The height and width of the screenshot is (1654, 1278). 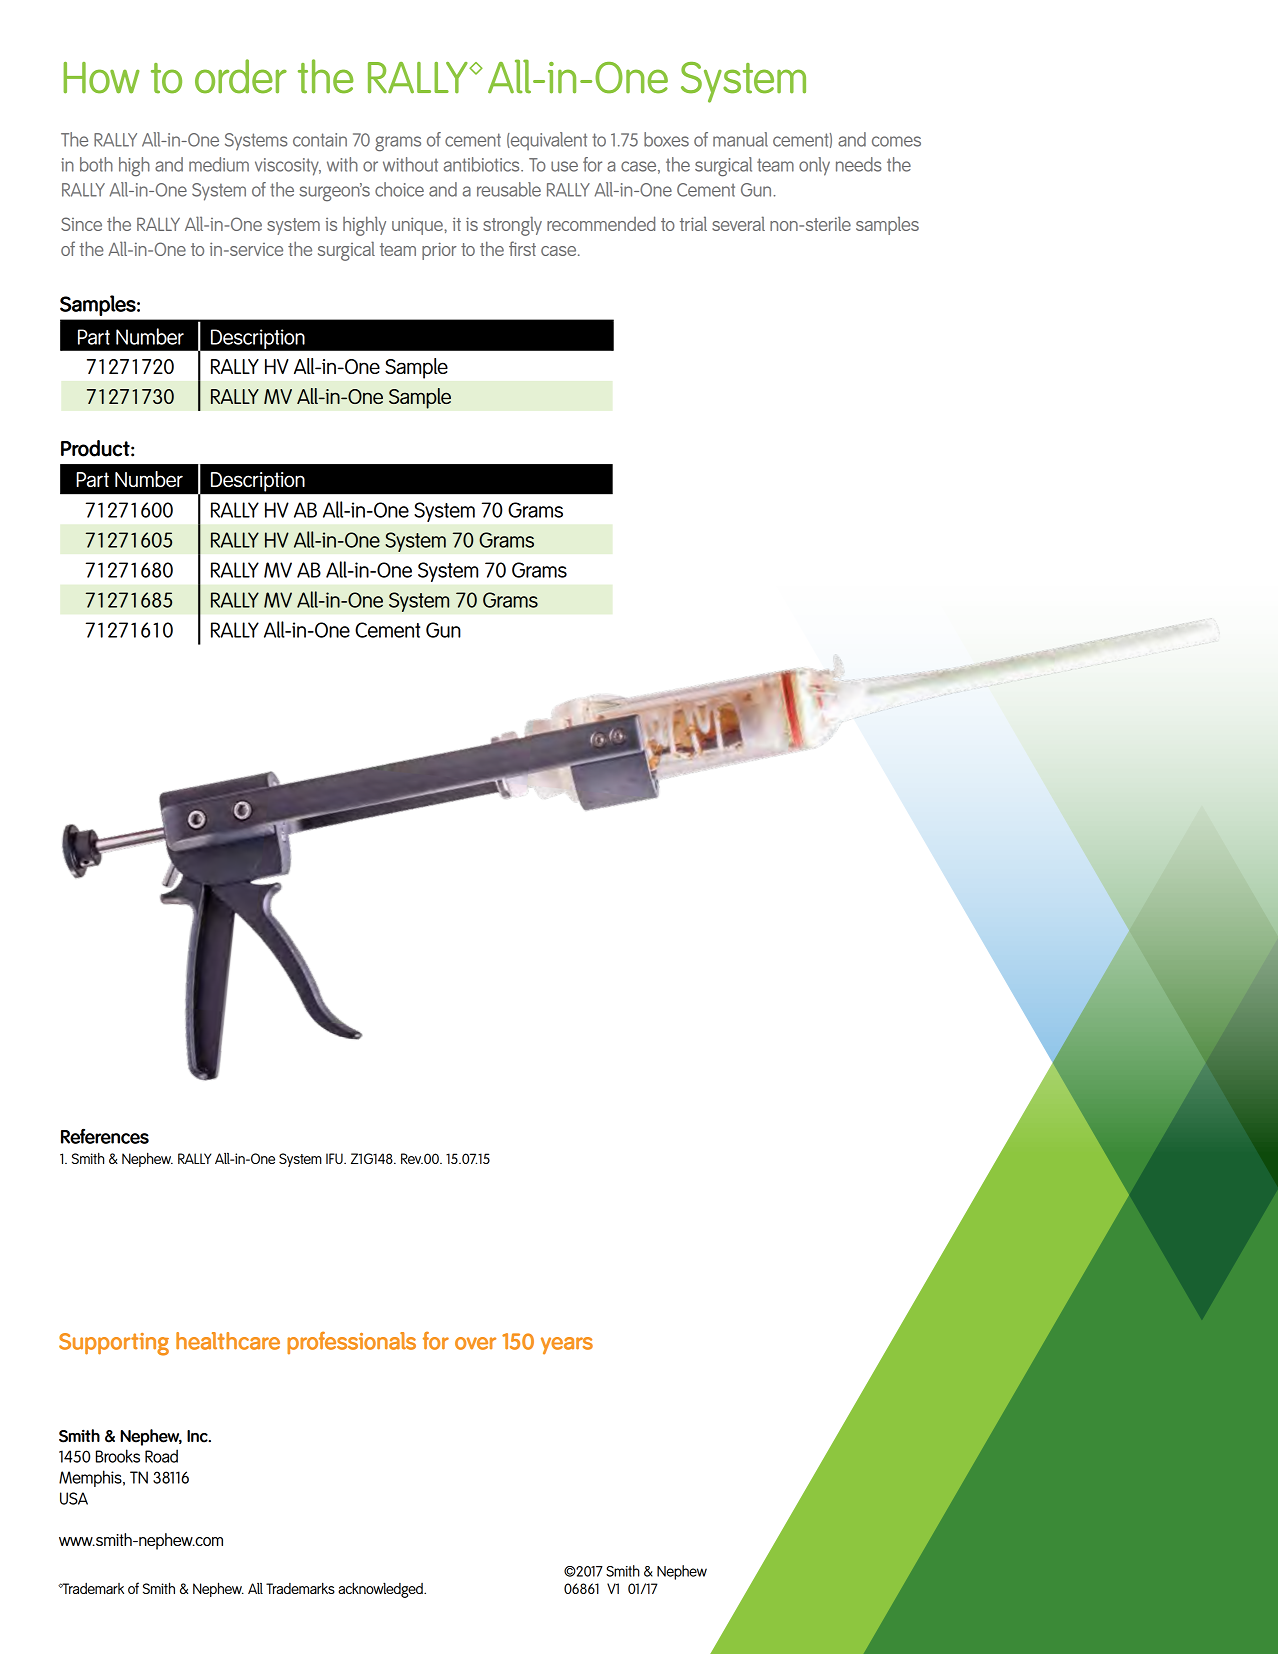 What do you see at coordinates (483, 164) in the screenshot?
I see `antibiotics` at bounding box center [483, 164].
